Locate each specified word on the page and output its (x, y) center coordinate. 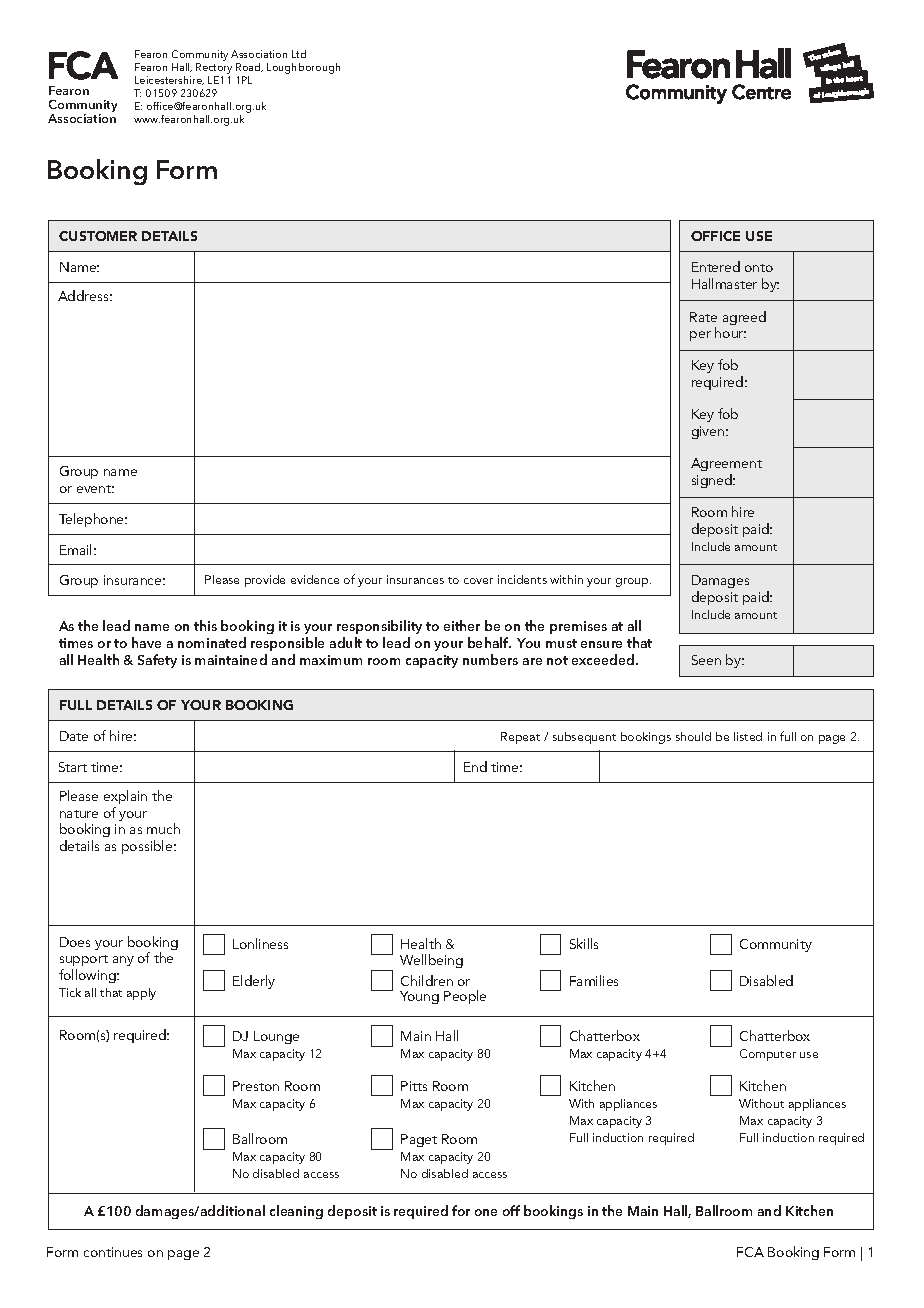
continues (113, 1252)
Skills (584, 943)
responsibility (379, 629)
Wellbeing (431, 961)
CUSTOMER (98, 236)
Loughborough (303, 68)
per (700, 336)
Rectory (214, 70)
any (123, 961)
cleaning (296, 1212)
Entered (716, 266)
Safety (157, 661)
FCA (750, 1252)
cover (478, 581)
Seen (706, 660)
